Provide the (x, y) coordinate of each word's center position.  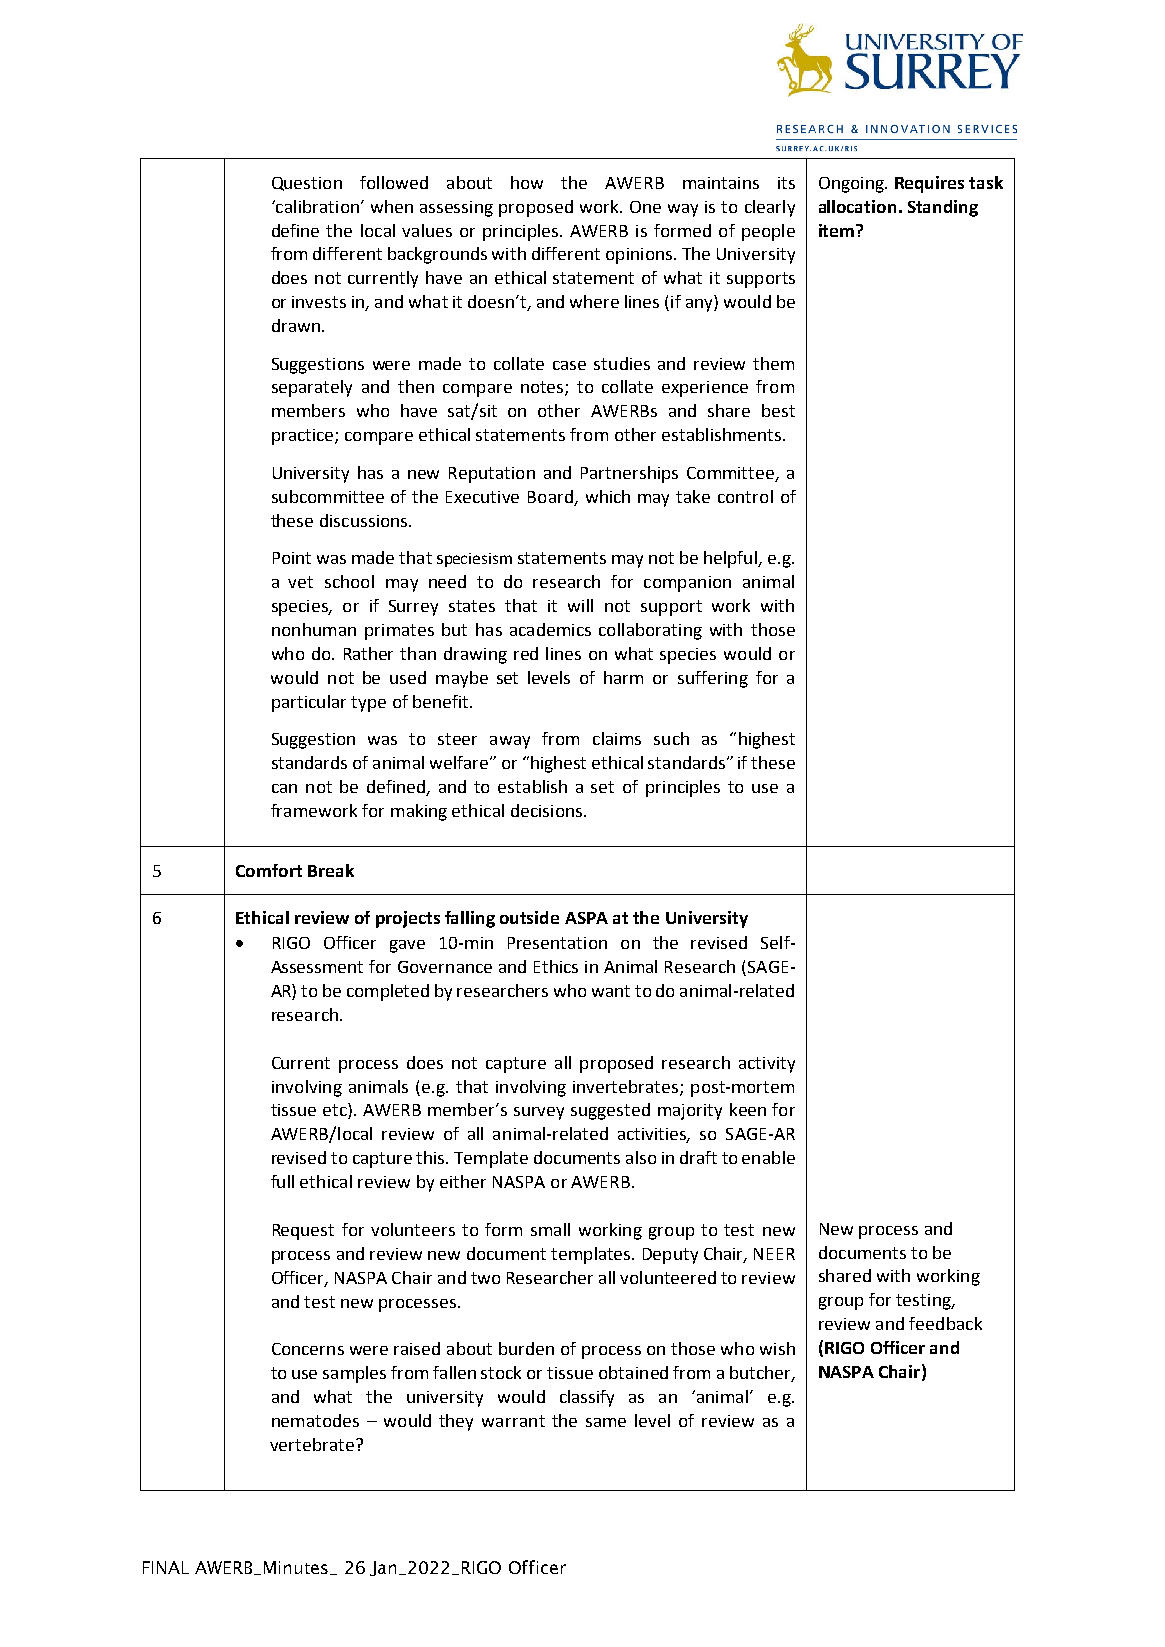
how (527, 182)
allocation (857, 206)
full (282, 1181)
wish (777, 1348)
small (550, 1229)
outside (529, 917)
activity (767, 1065)
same (606, 1422)
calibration (316, 206)
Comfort (269, 870)
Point (292, 558)
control (745, 496)
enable (768, 1157)
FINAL (166, 1567)
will (580, 605)
